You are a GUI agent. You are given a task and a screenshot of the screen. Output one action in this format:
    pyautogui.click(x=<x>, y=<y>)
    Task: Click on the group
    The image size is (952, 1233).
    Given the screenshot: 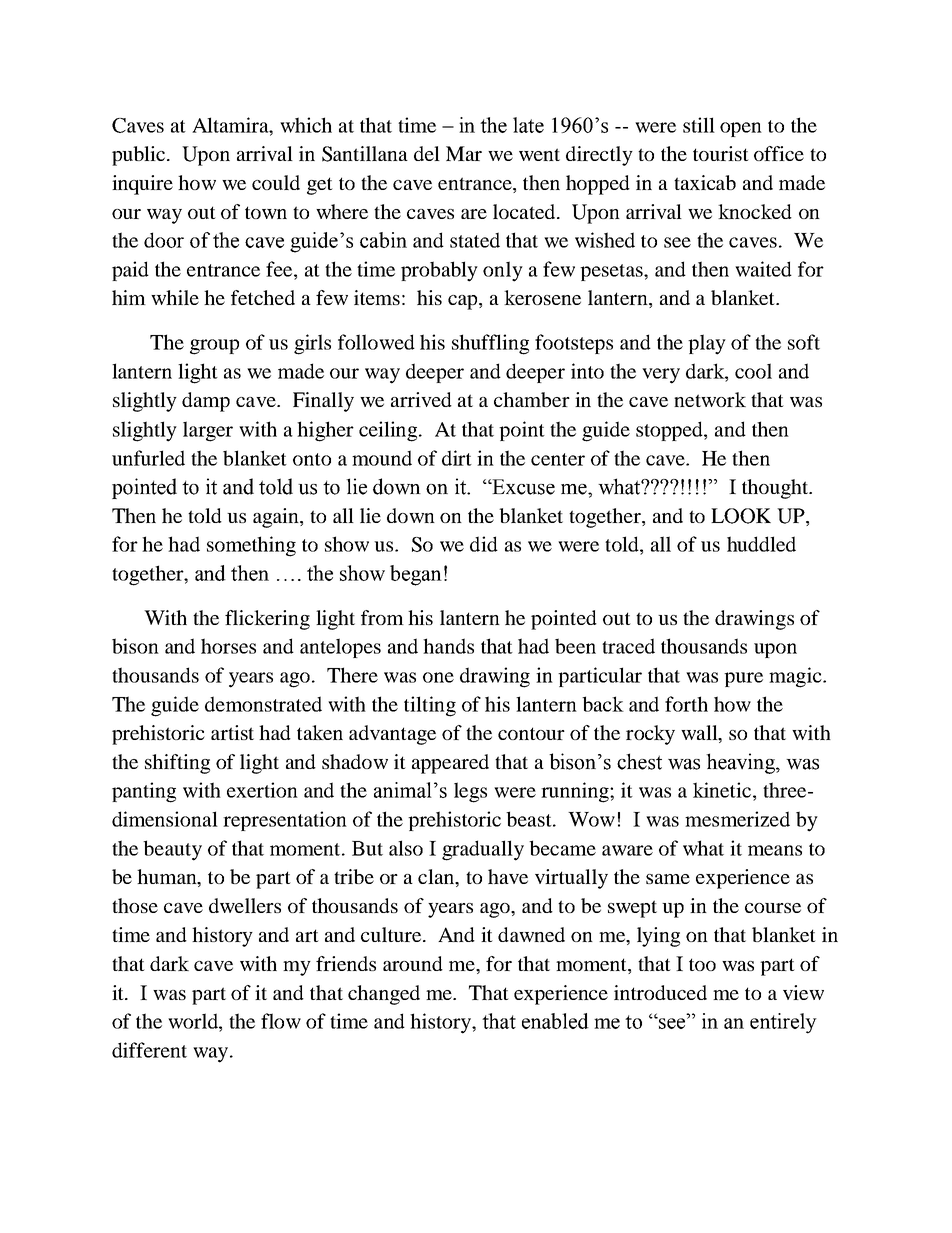 What is the action you would take?
    pyautogui.click(x=214, y=347)
